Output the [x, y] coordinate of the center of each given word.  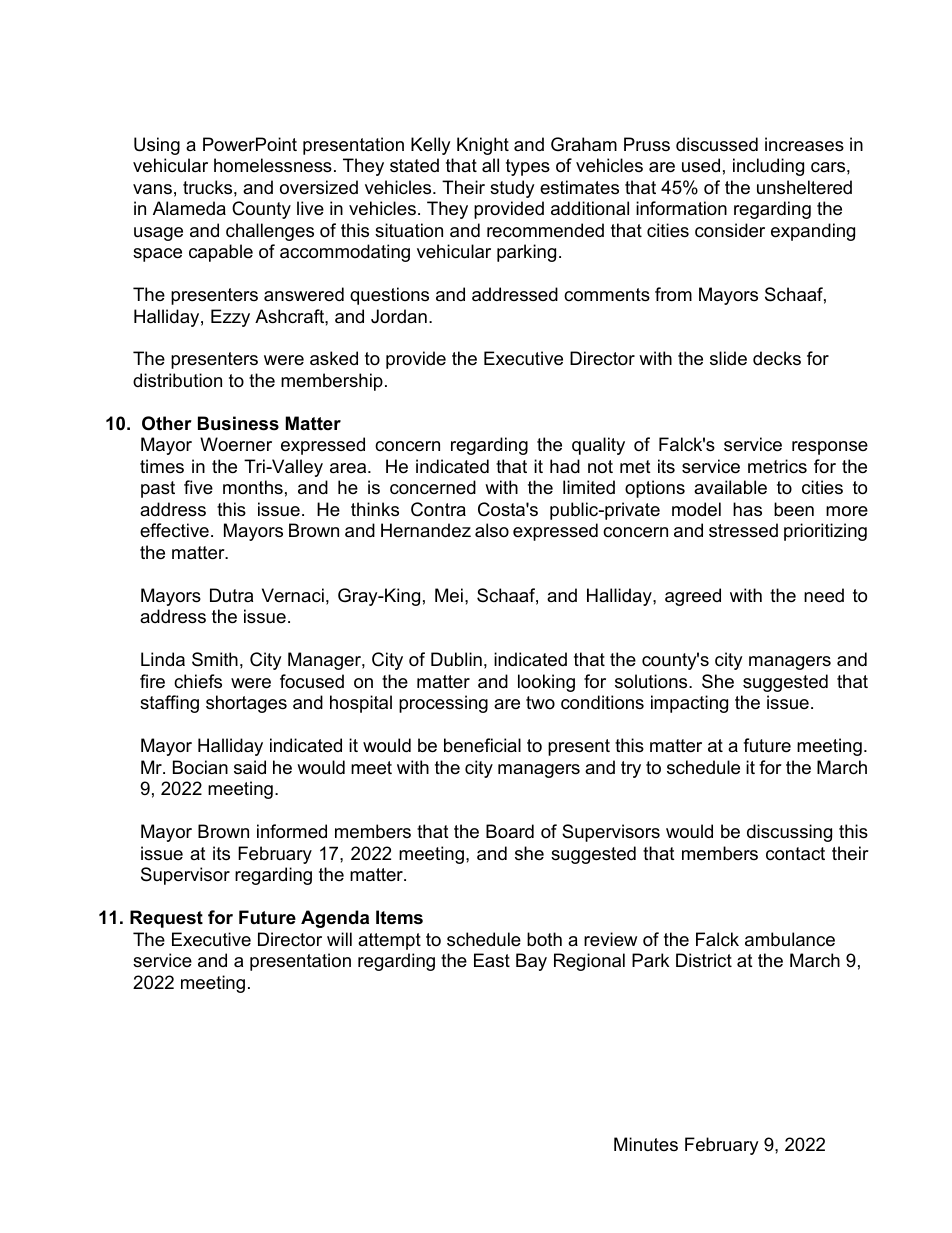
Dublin [456, 659]
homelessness [273, 165]
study [512, 189]
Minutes [646, 1144]
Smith [215, 659]
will [339, 939]
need [824, 595]
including [768, 167]
